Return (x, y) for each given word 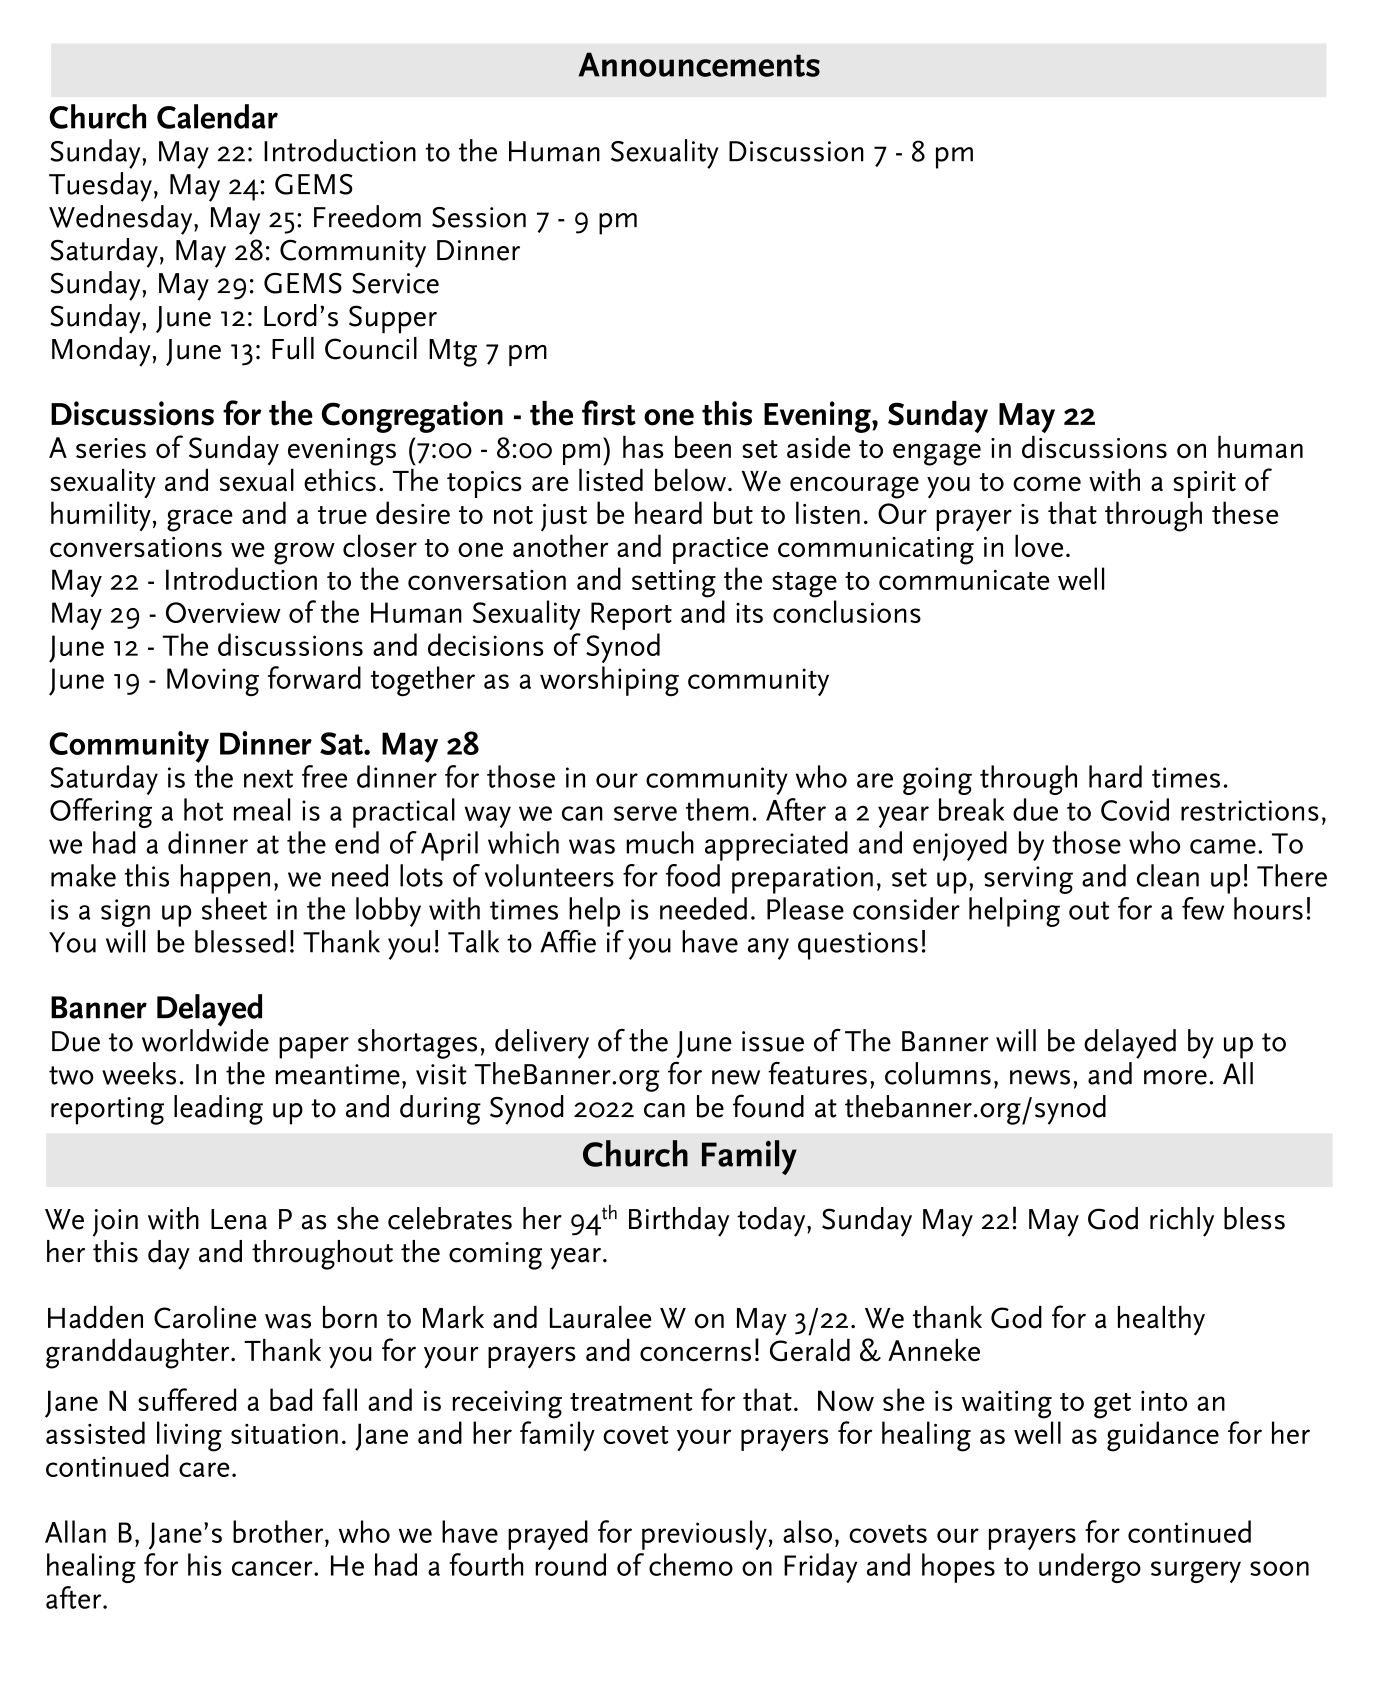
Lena (239, 1219)
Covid (1135, 809)
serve (645, 813)
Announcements (699, 64)
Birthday (679, 1222)
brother (279, 1531)
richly (1182, 1222)
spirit (1204, 484)
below (690, 480)
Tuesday (100, 187)
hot (203, 809)
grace (200, 520)
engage (937, 454)
